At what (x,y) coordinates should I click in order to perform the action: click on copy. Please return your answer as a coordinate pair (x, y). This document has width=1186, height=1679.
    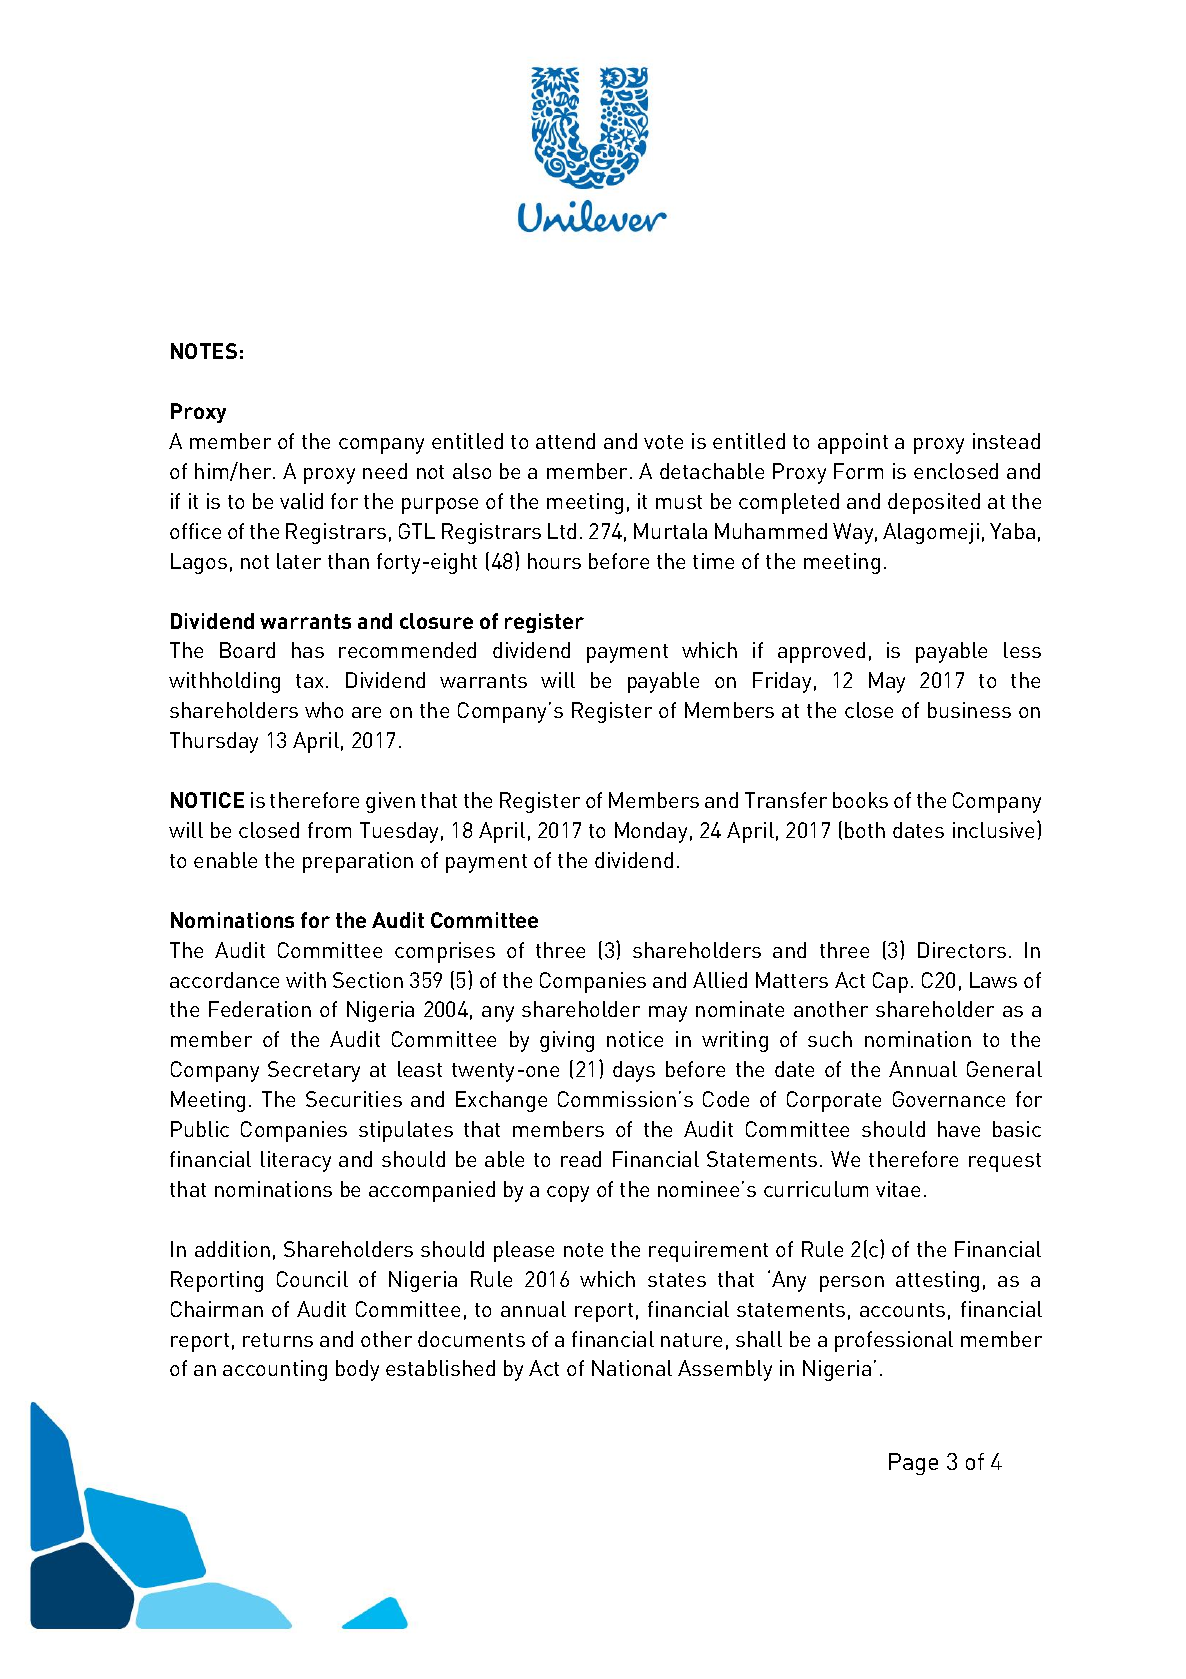
    Looking at the image, I should click on (568, 1194).
